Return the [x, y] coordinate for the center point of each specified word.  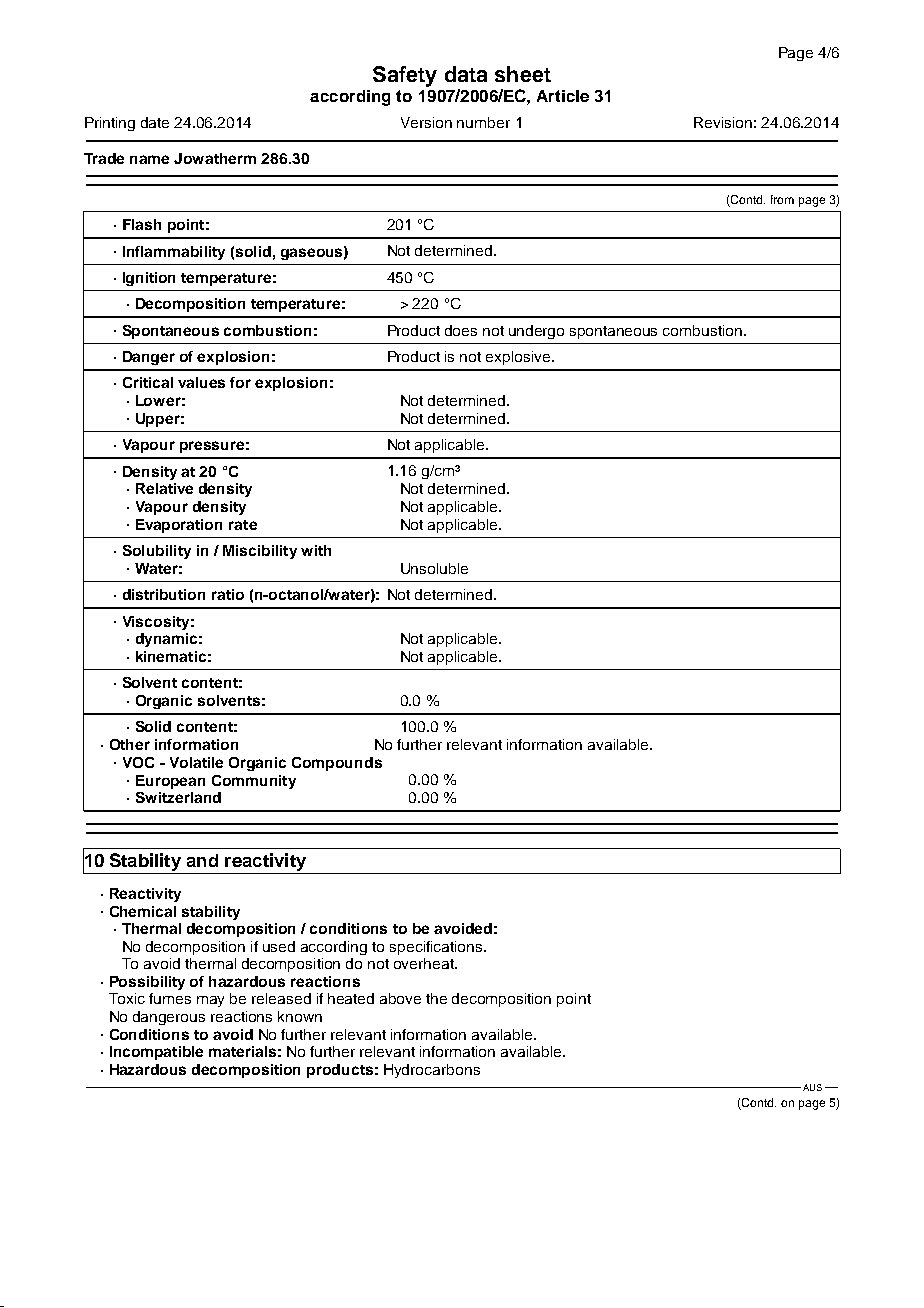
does [461, 330]
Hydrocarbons [432, 1071]
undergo [536, 332]
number [483, 122]
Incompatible [156, 1053]
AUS [812, 1087]
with [316, 550]
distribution [164, 594]
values [201, 382]
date [155, 122]
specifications [437, 948]
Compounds [337, 764]
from [782, 199]
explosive [519, 358]
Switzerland [178, 797]
